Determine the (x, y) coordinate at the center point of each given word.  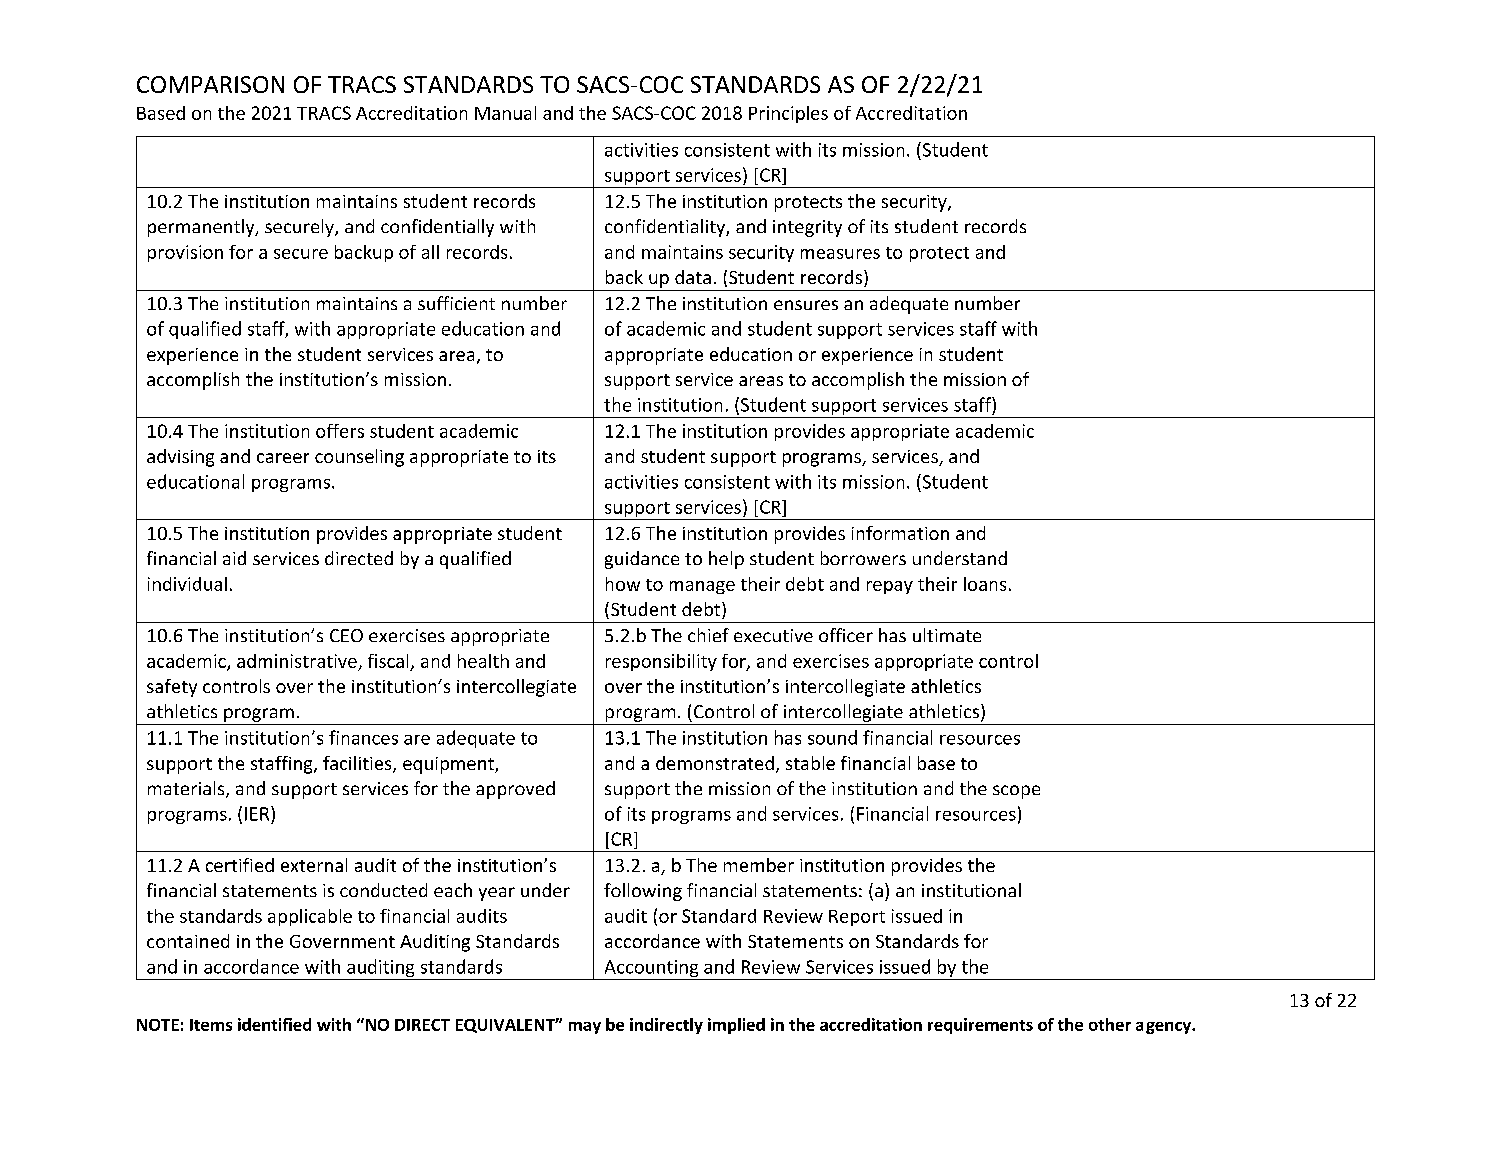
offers (340, 431)
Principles (788, 114)
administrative (297, 661)
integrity (807, 228)
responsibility (661, 662)
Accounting (651, 970)
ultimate (947, 635)
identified (274, 1024)
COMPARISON (210, 84)
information (900, 533)
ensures (806, 305)
